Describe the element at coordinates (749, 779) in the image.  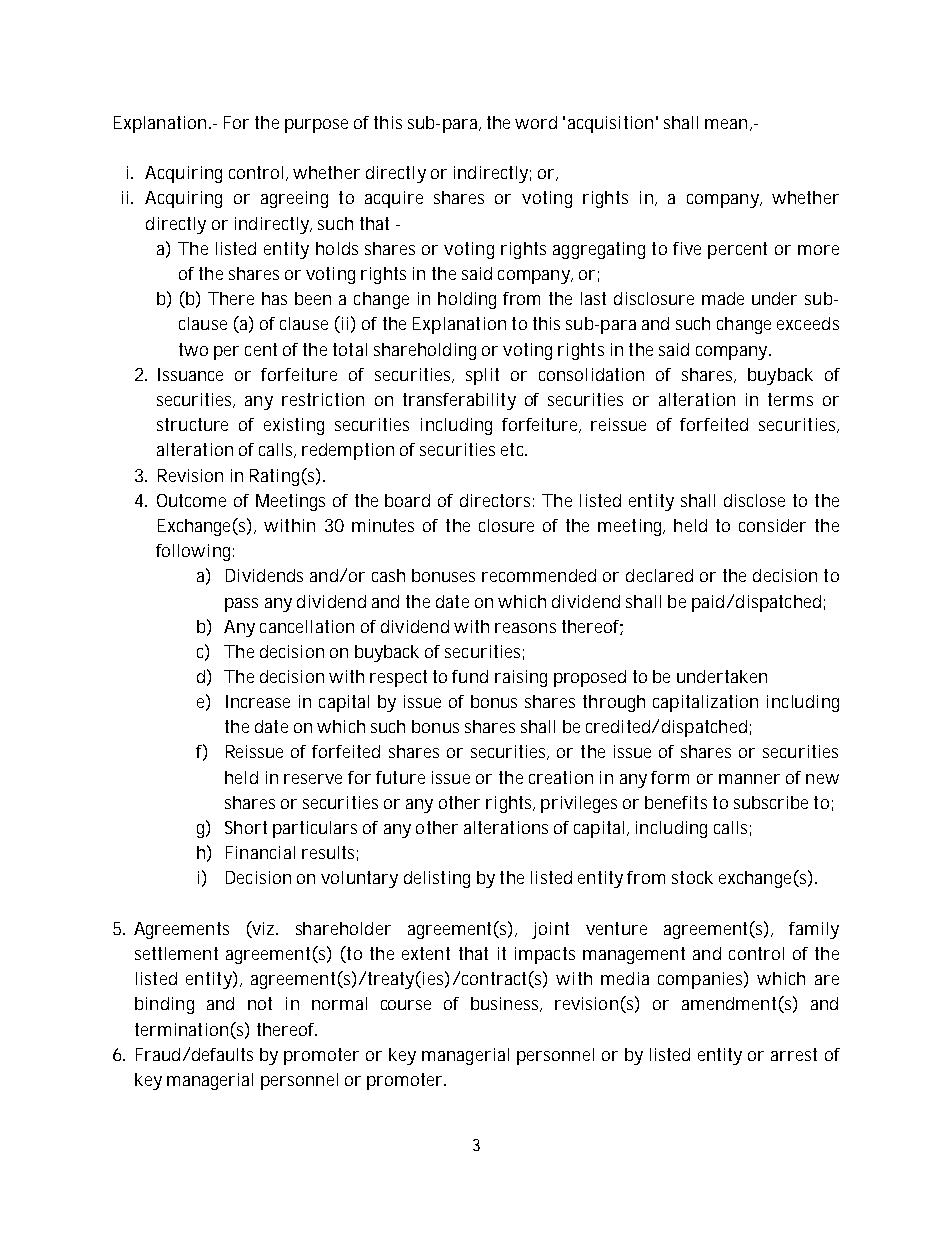
I see `manner` at that location.
